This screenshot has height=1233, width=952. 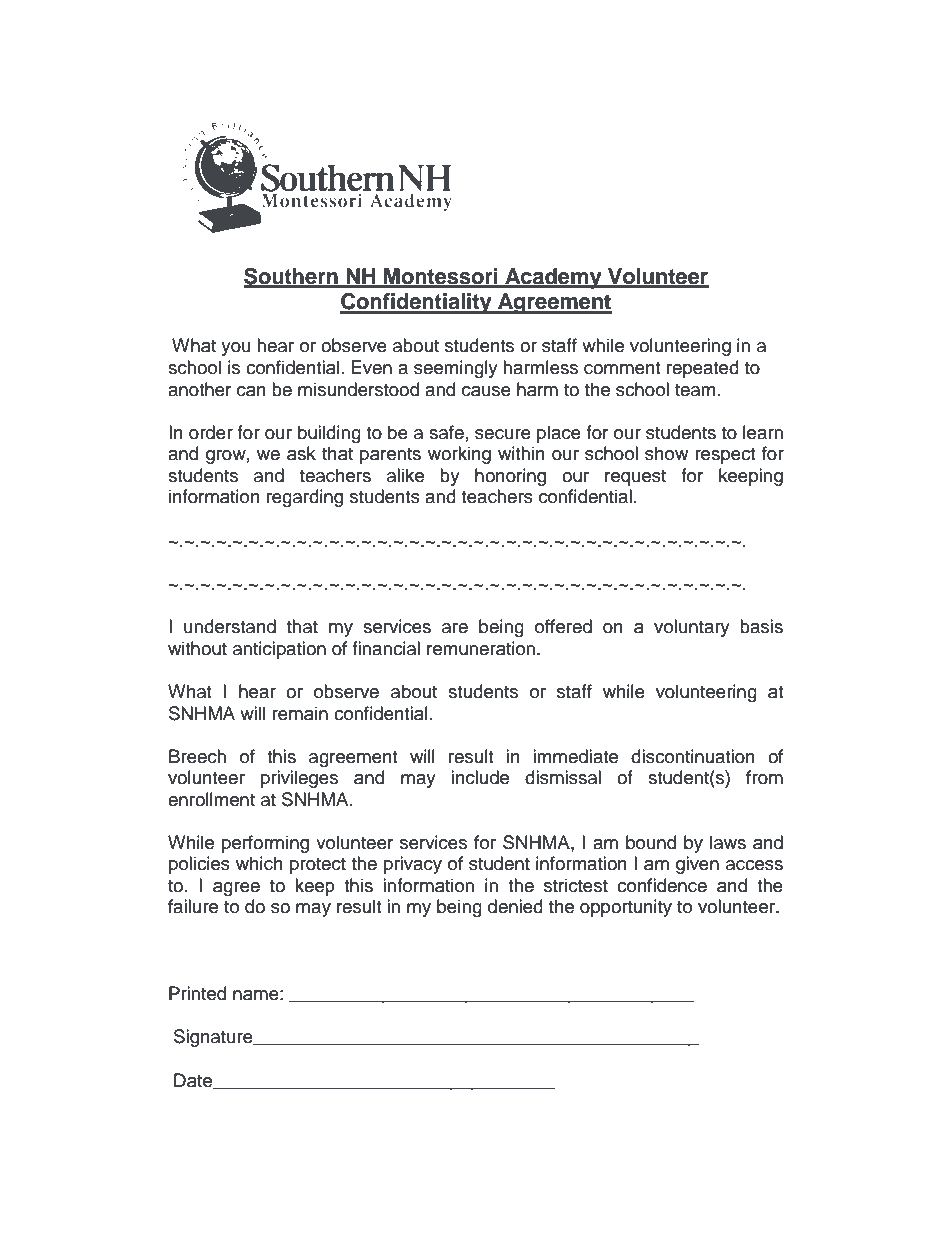 I want to click on opportunity, so click(x=626, y=908).
